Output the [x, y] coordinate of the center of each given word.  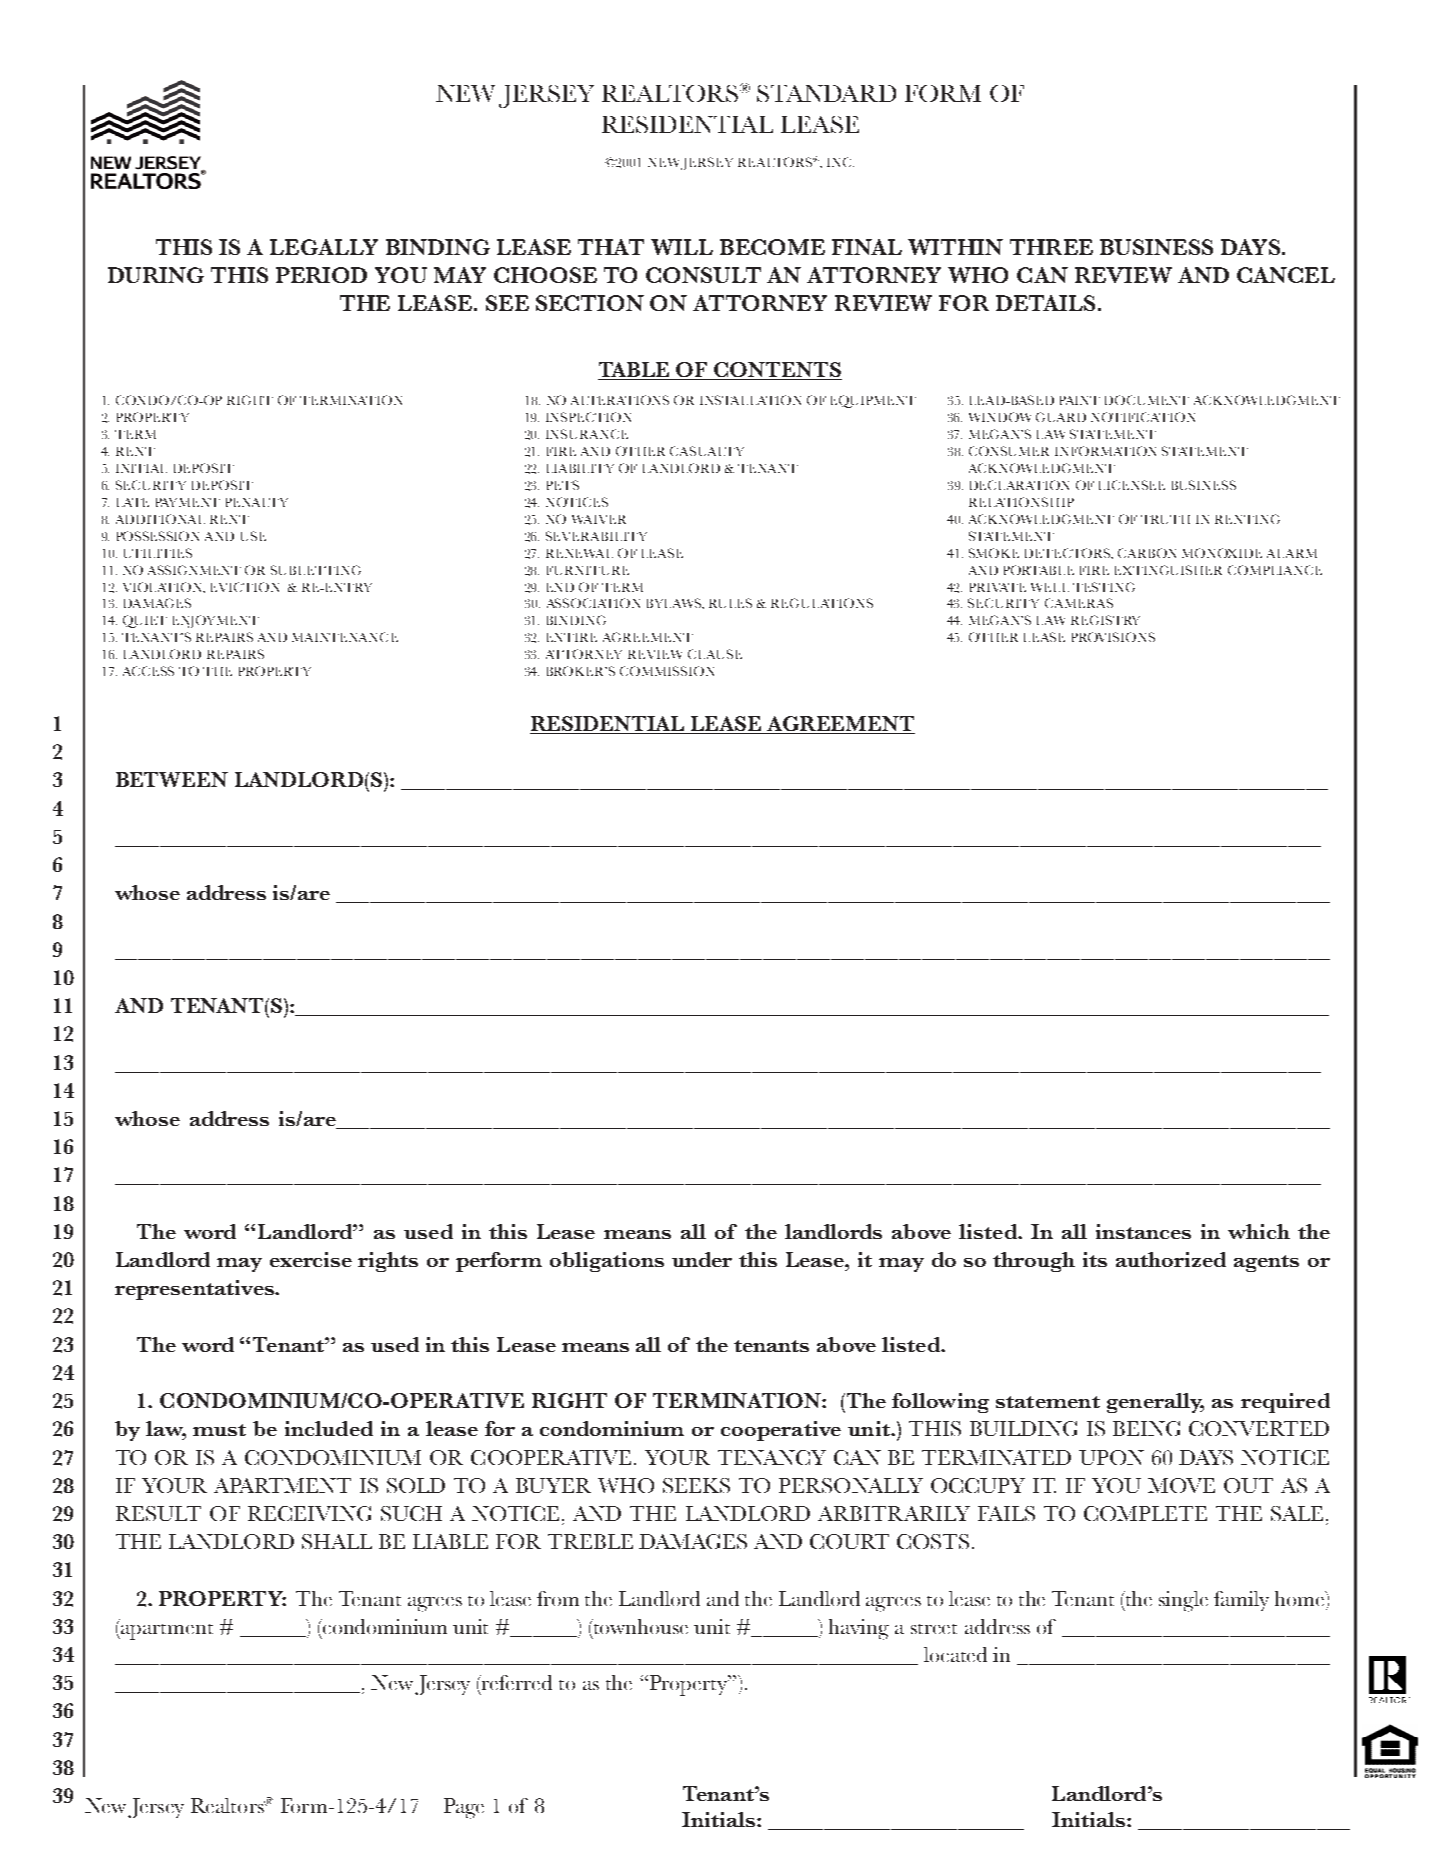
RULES [730, 603]
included [329, 1428]
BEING [1146, 1428]
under [702, 1259]
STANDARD [826, 93]
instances [1143, 1231]
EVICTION [245, 587]
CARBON [1147, 553]
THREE [1051, 247]
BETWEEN [172, 779]
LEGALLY [324, 247]
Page [464, 1808]
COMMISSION [667, 671]
